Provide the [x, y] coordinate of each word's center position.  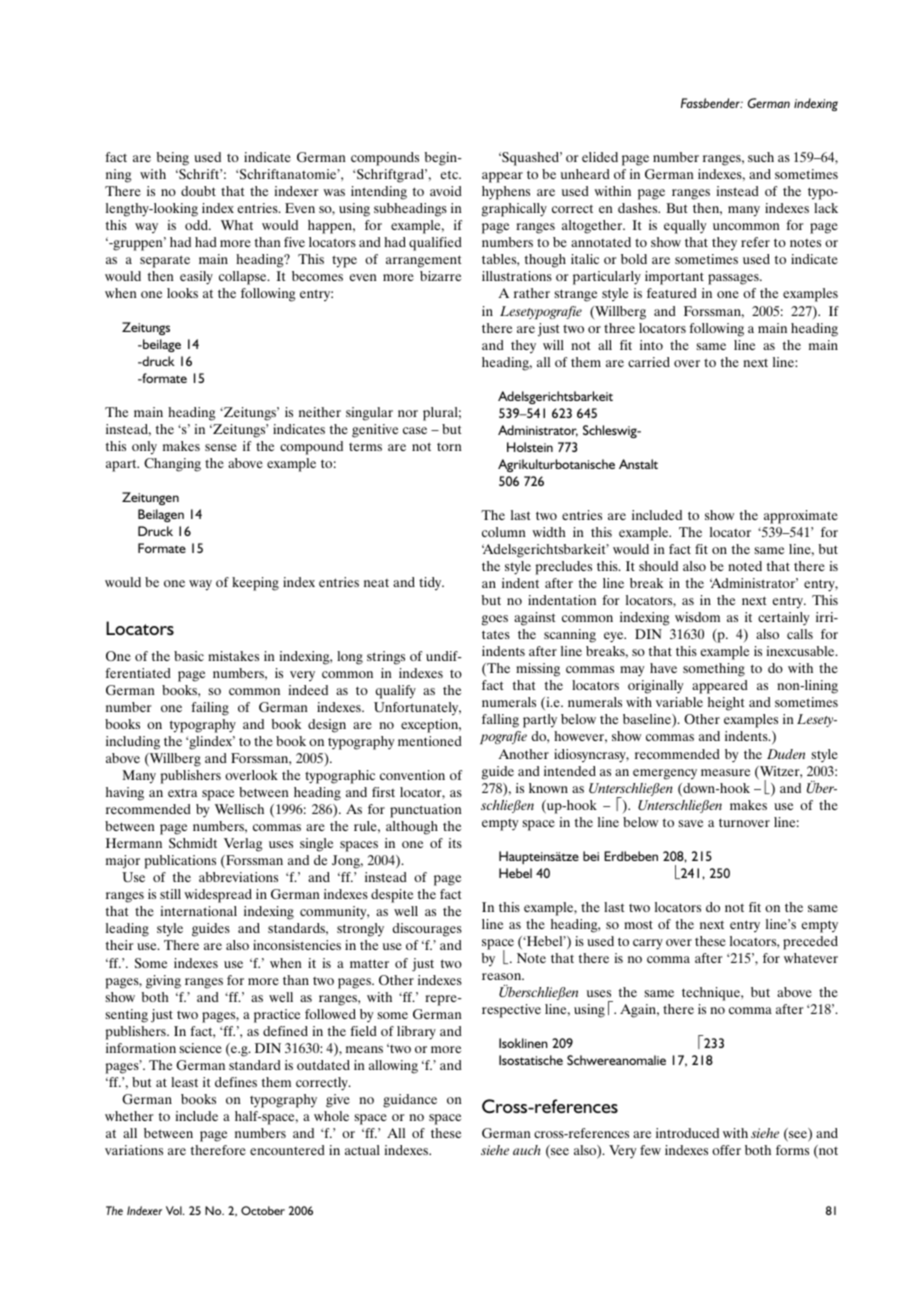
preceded [810, 943]
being [173, 159]
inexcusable [801, 651]
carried [649, 362]
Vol [175, 1210]
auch [527, 1150]
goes [495, 620]
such [761, 157]
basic [189, 656]
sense [221, 447]
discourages [427, 930]
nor [408, 413]
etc [451, 174]
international [198, 911]
